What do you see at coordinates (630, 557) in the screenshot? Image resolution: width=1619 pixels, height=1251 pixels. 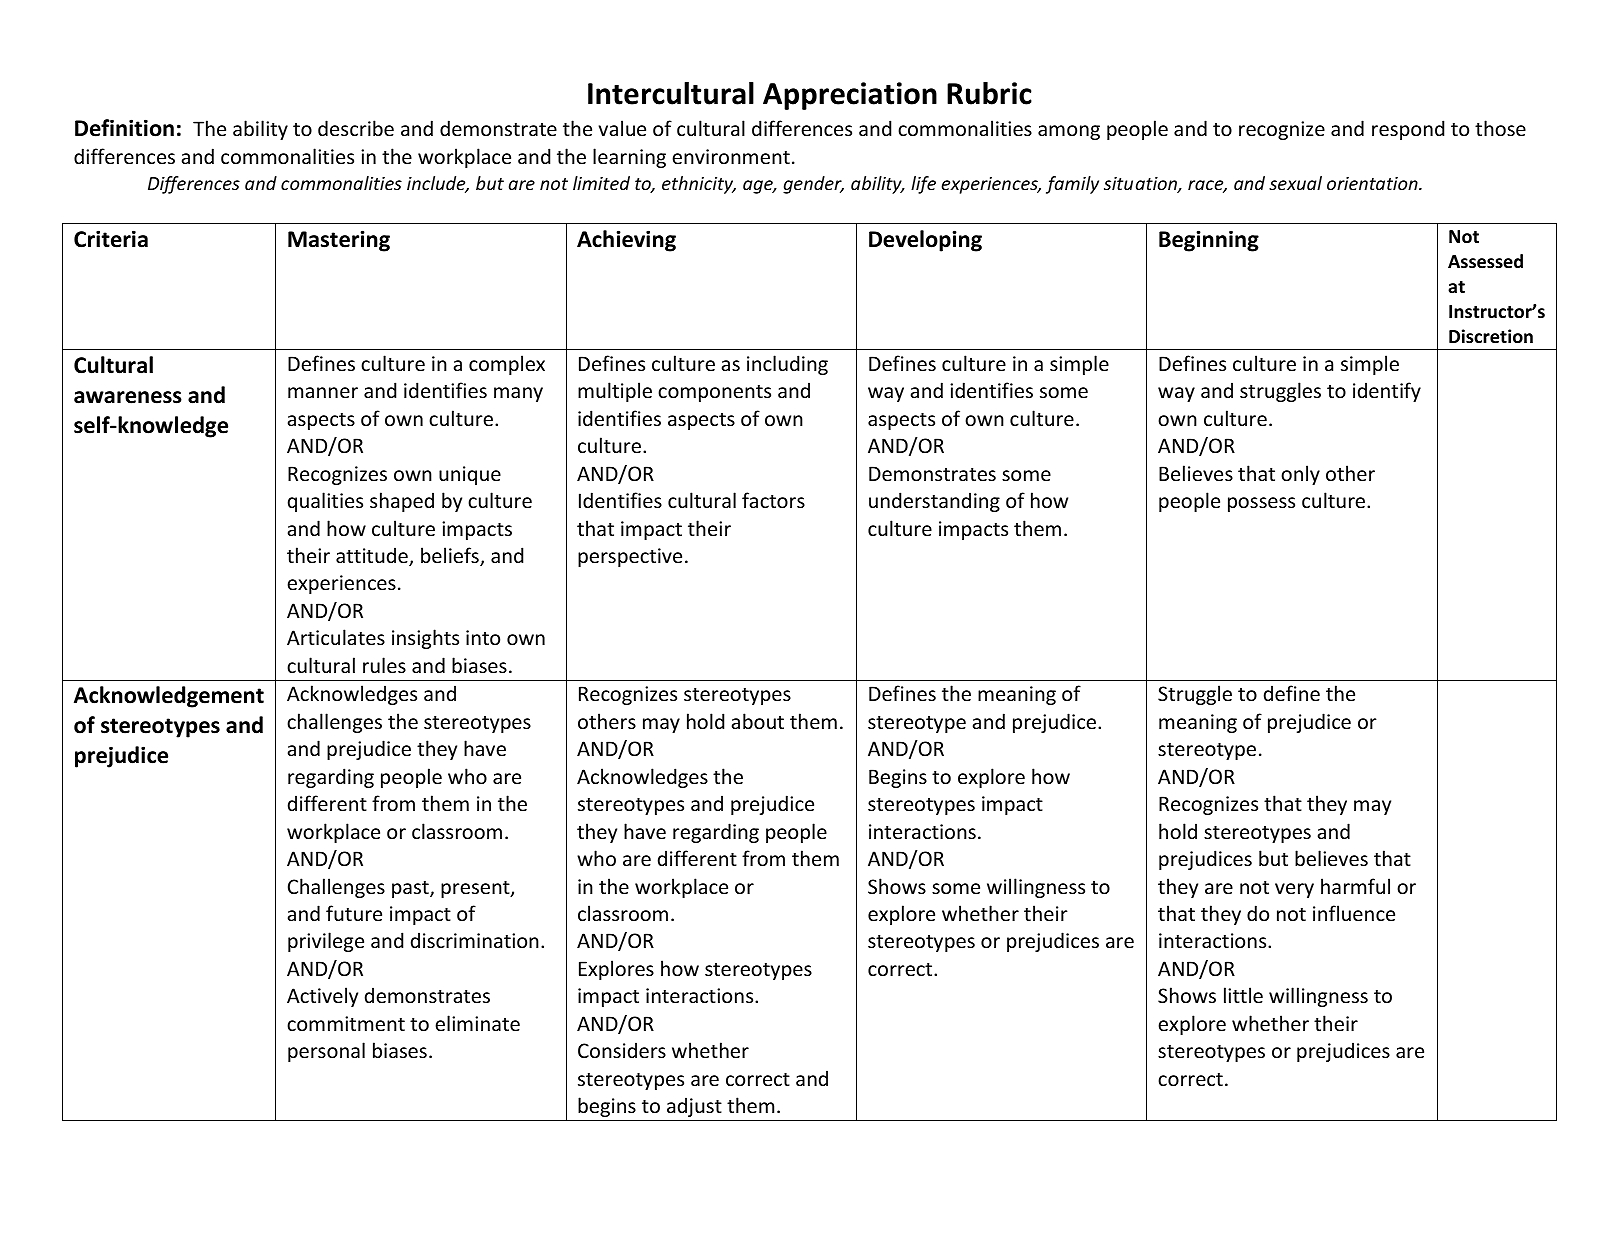 I see `perspective` at bounding box center [630, 557].
